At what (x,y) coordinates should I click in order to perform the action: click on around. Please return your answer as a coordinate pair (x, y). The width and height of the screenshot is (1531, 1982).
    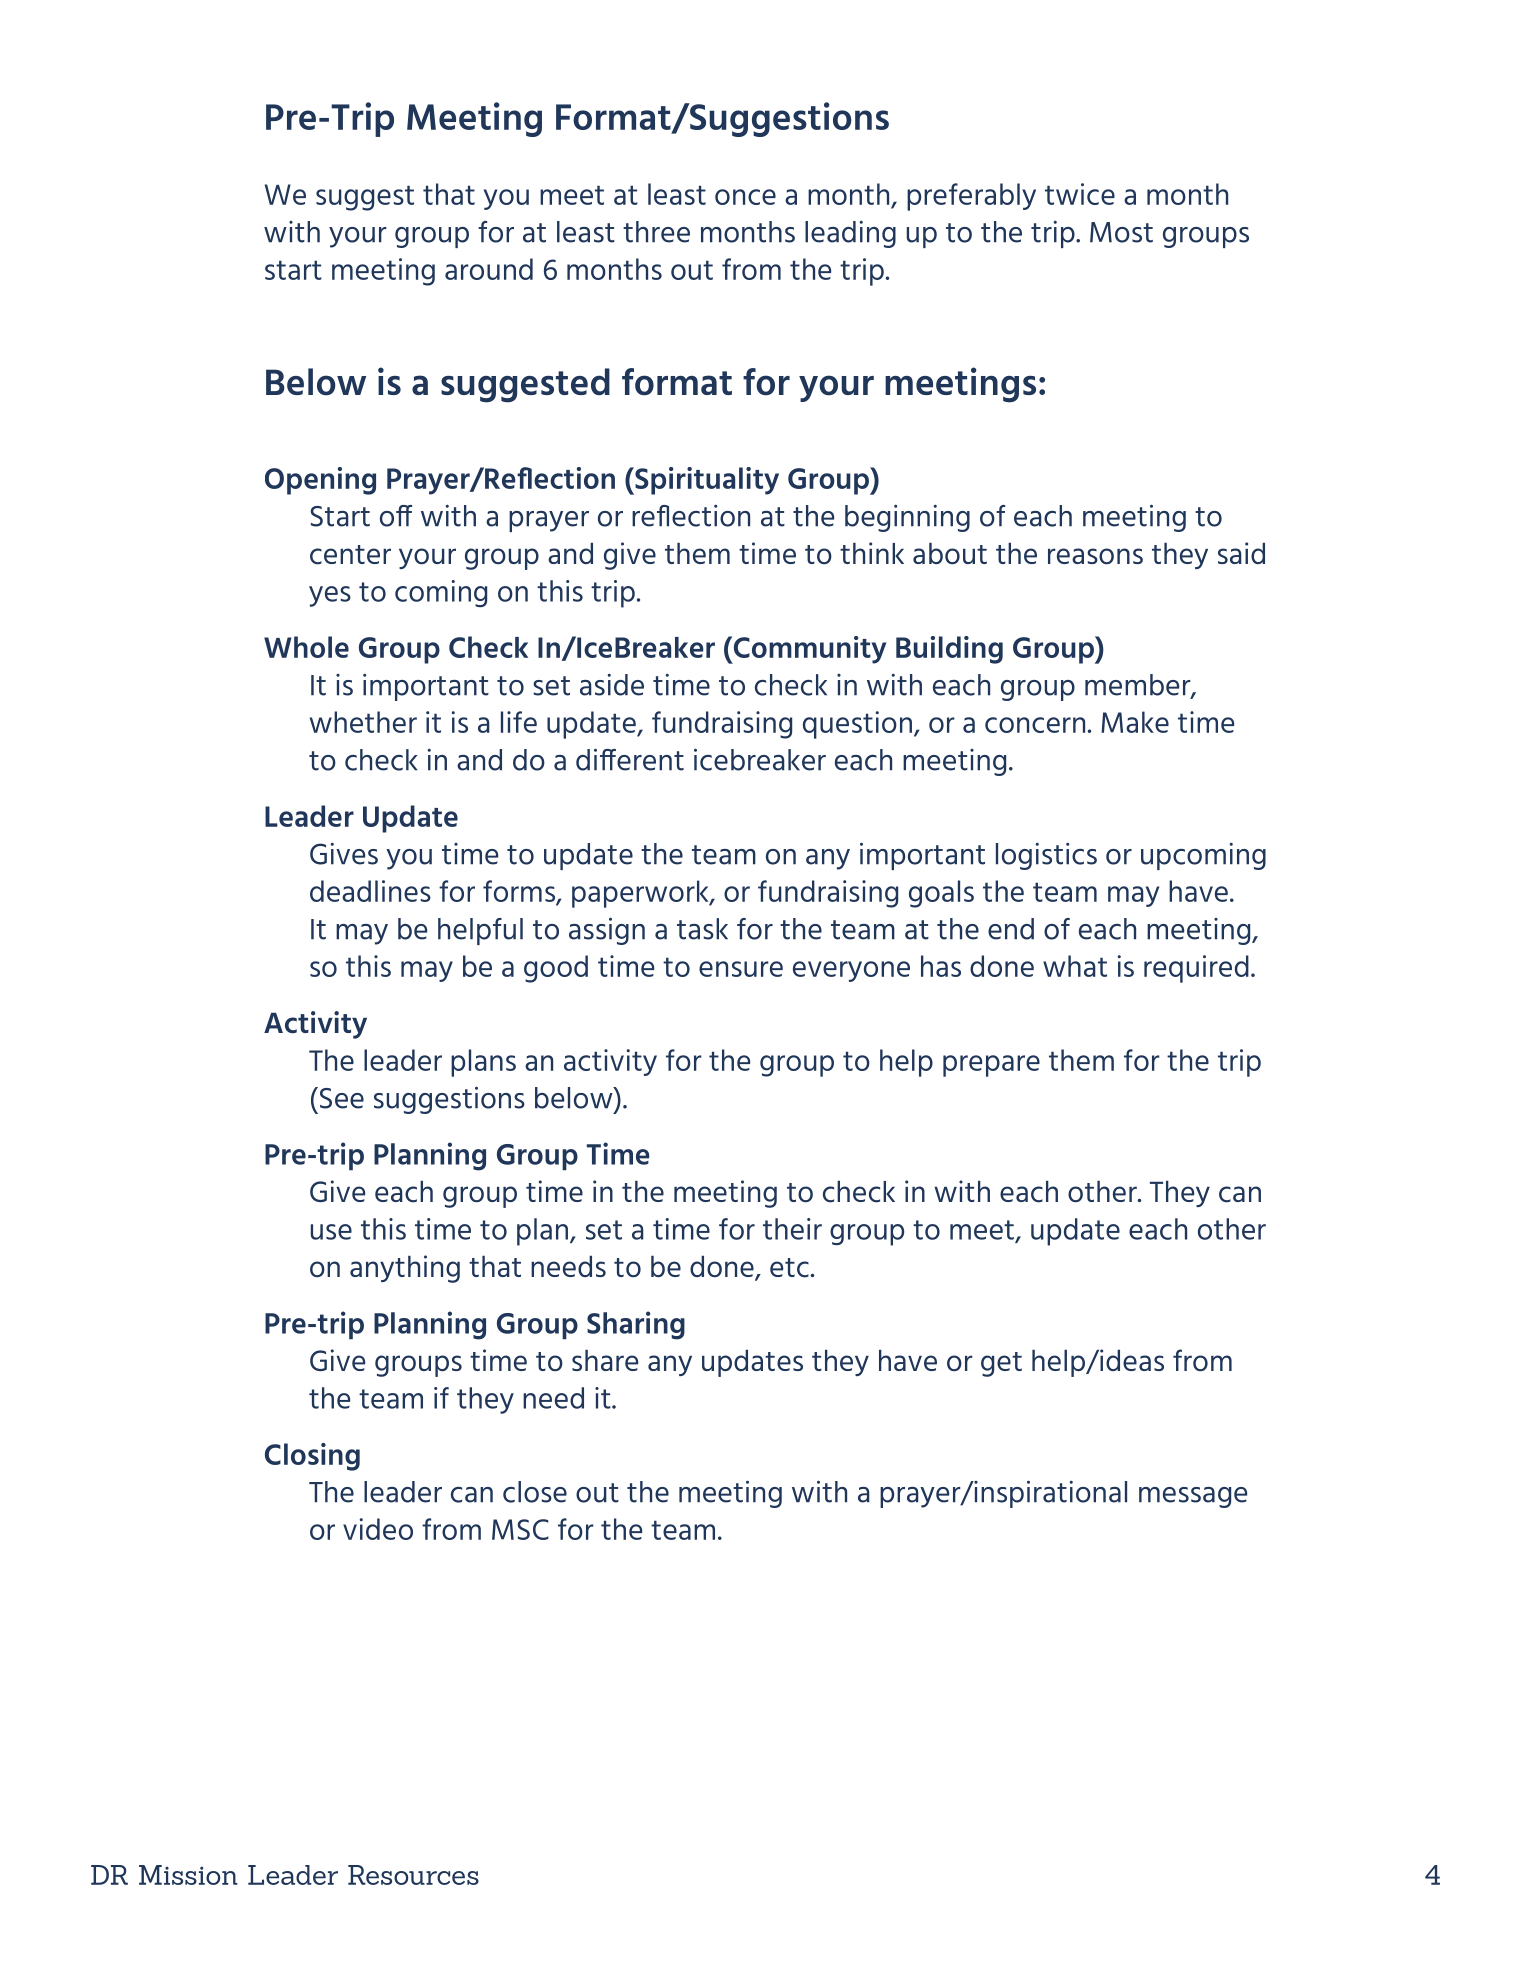
    Looking at the image, I should click on (489, 269).
